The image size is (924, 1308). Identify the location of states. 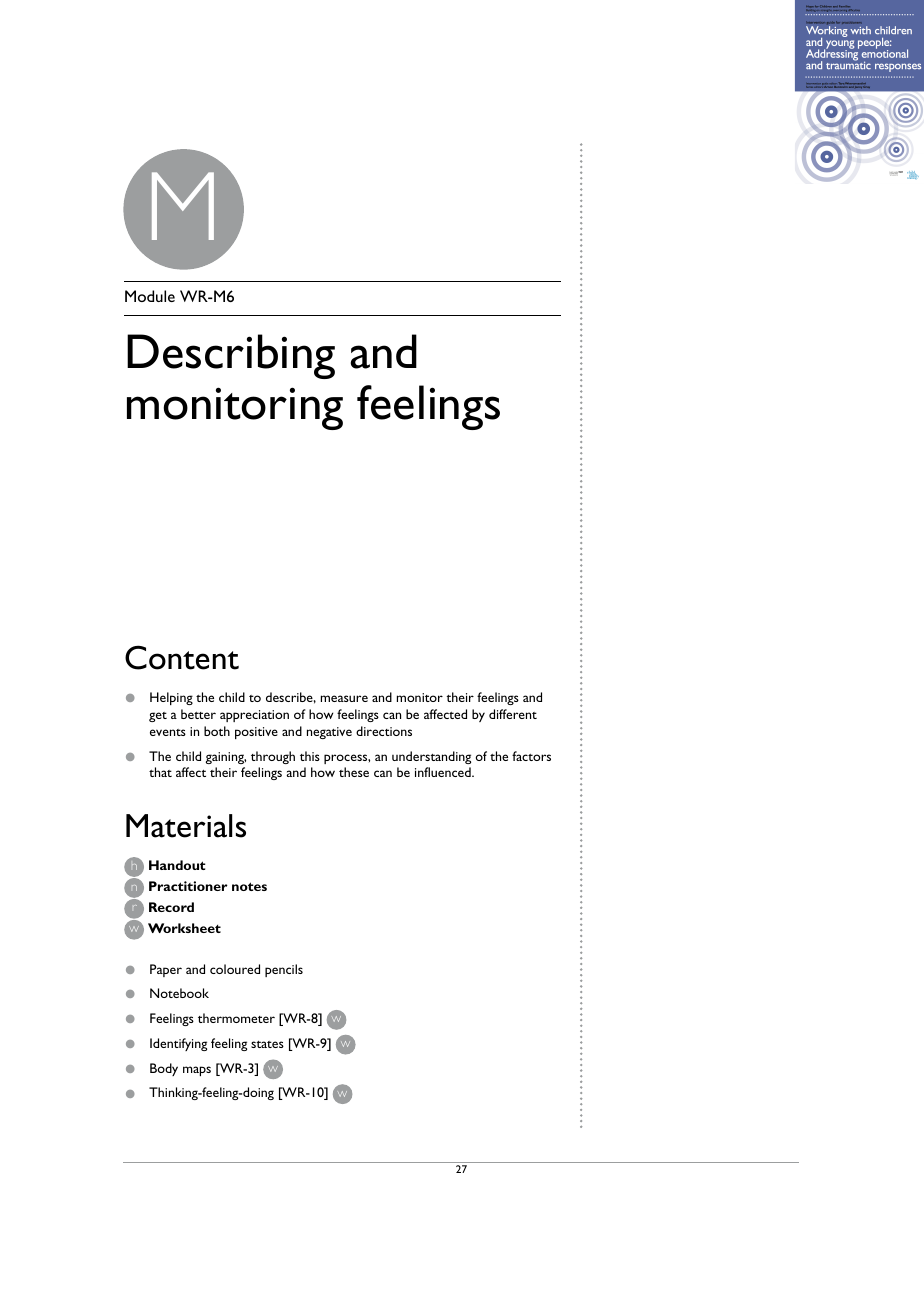
(267, 1044).
